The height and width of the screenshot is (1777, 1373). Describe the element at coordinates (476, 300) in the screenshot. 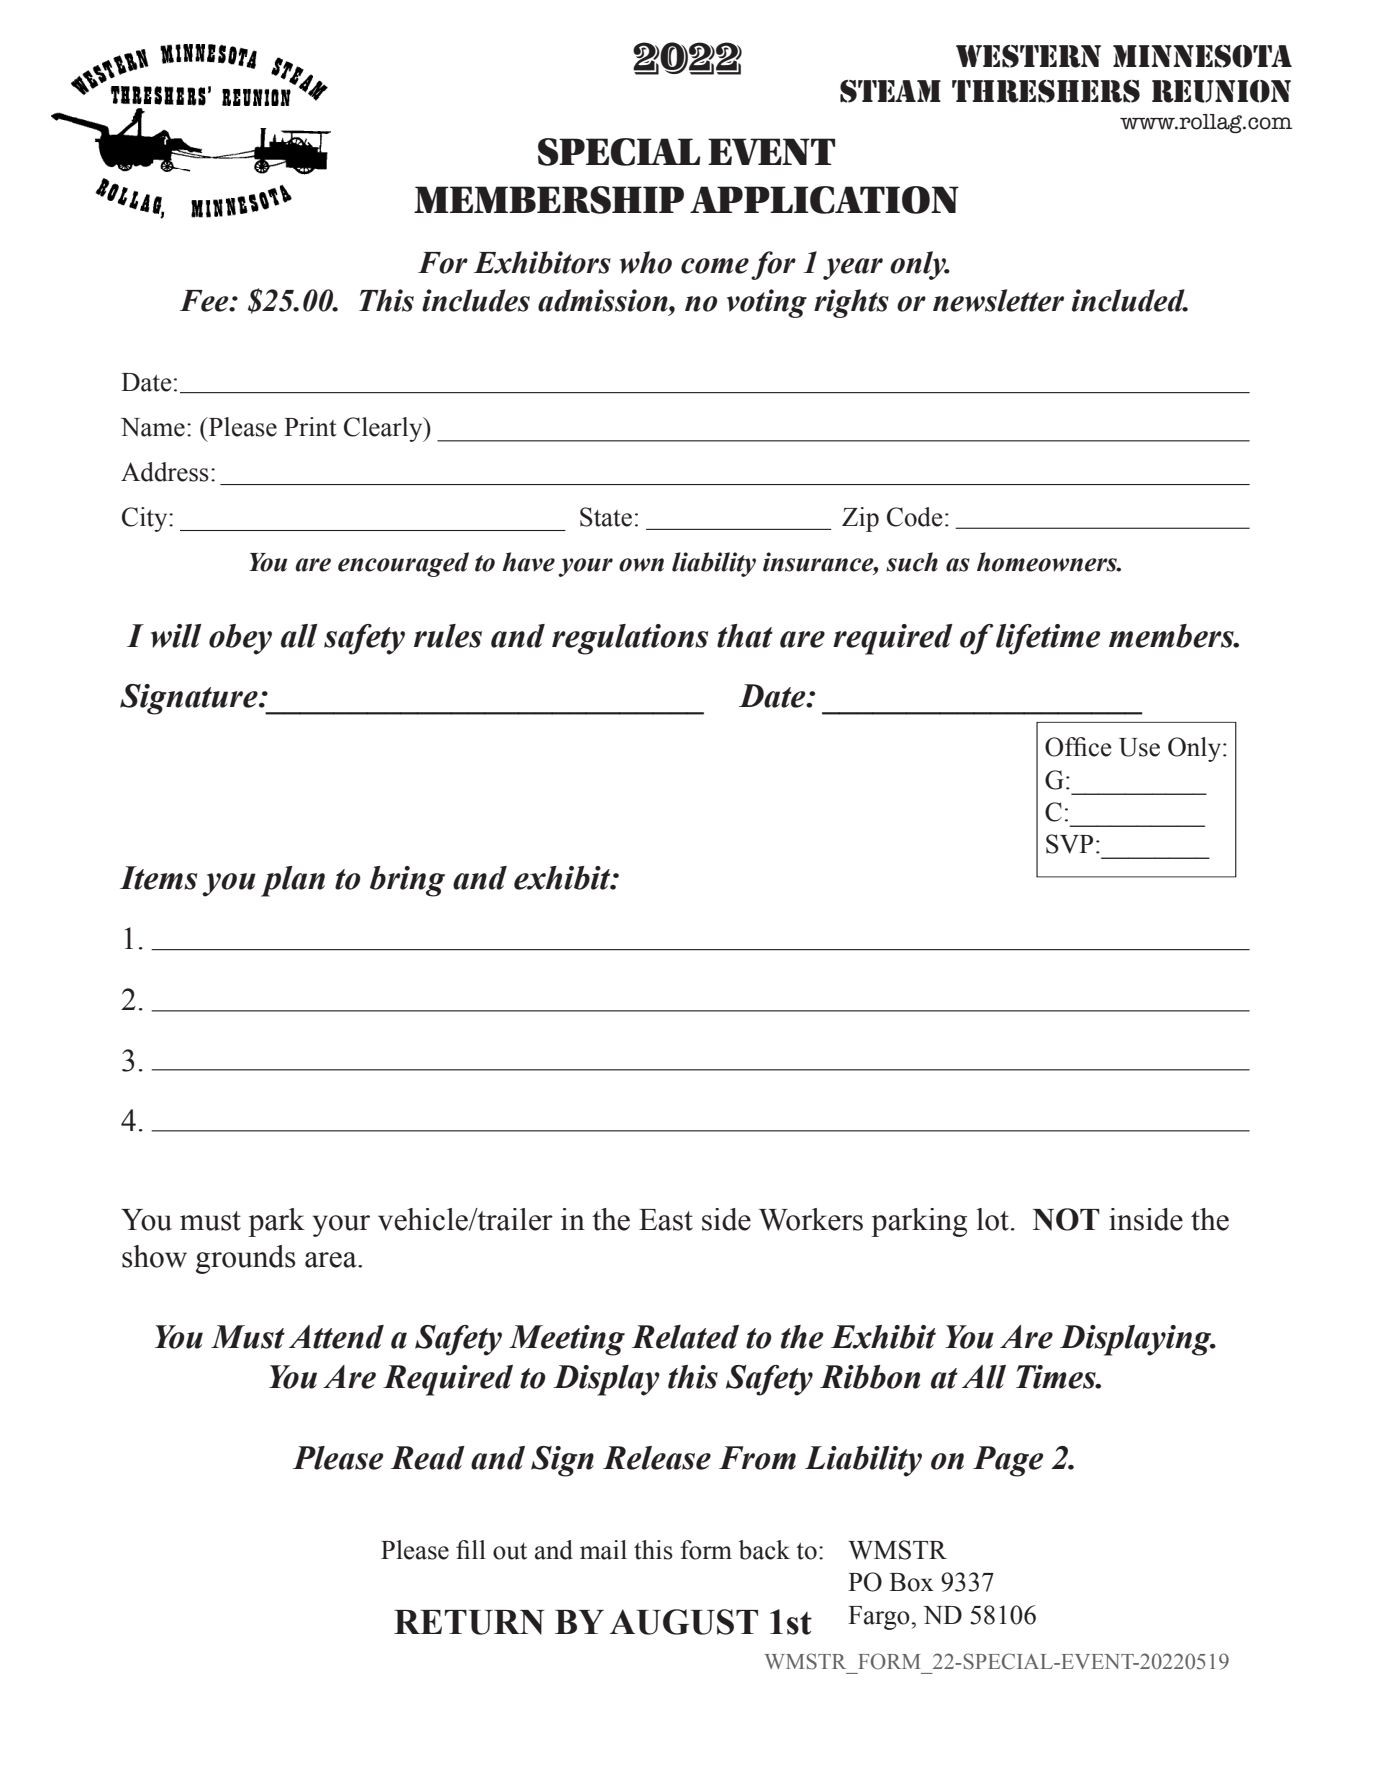

I see `includes` at that location.
